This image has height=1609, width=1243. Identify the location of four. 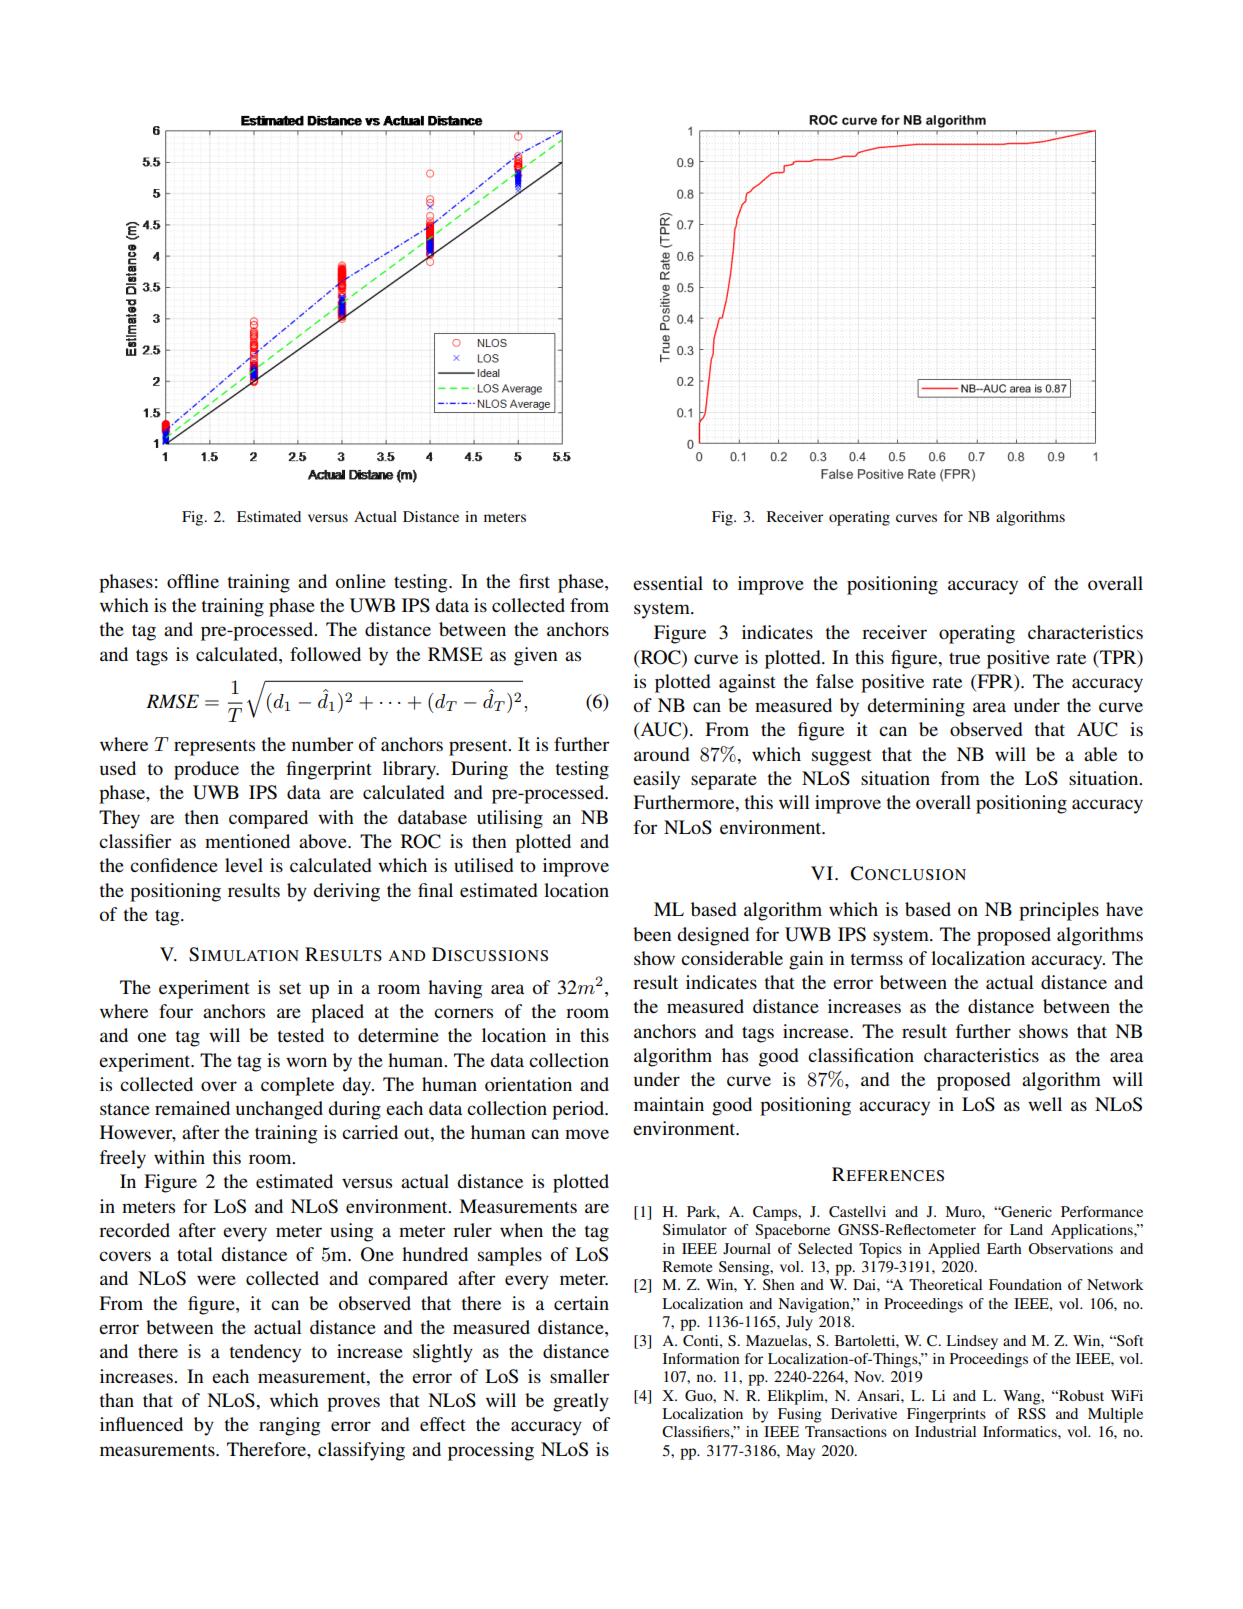
(176, 1011).
